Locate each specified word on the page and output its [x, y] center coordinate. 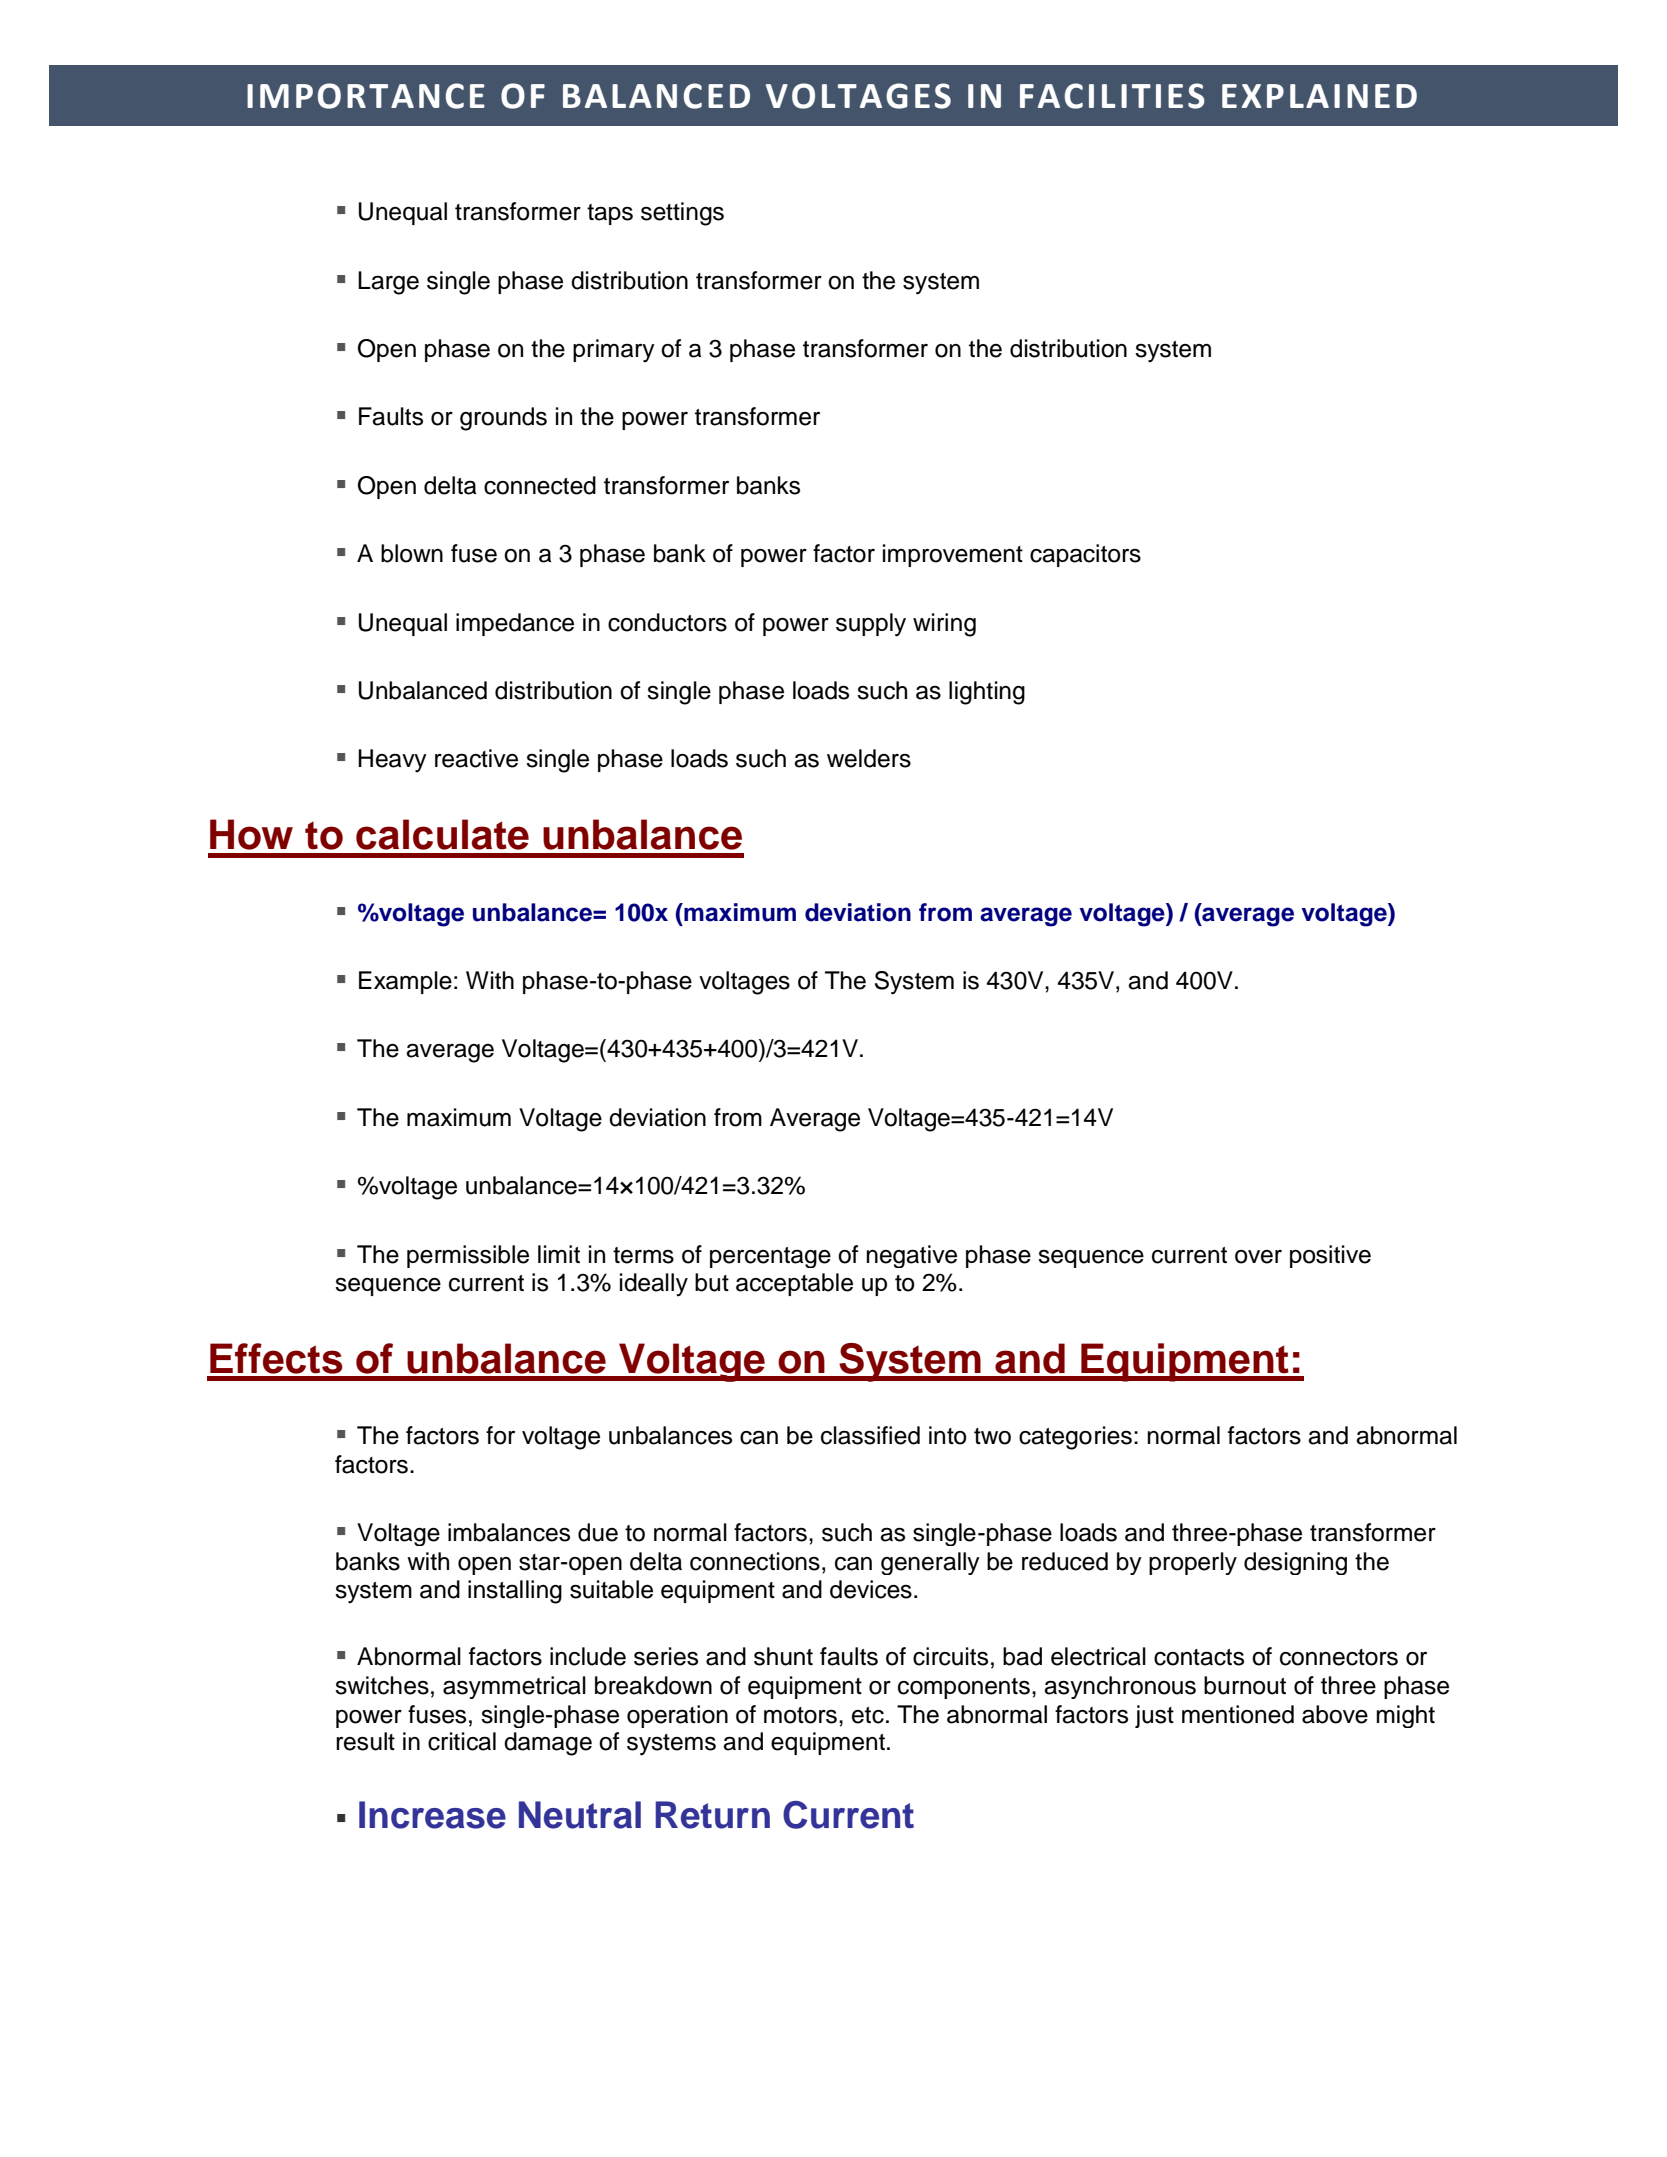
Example [405, 982]
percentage [770, 1257]
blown [412, 553]
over [1258, 1257]
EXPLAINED [1319, 96]
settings [682, 214]
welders [869, 758]
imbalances [509, 1532]
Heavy [392, 761]
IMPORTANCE [366, 96]
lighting [987, 693]
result [365, 1741]
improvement [953, 555]
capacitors [1085, 555]
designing [1295, 1563]
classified [870, 1435]
